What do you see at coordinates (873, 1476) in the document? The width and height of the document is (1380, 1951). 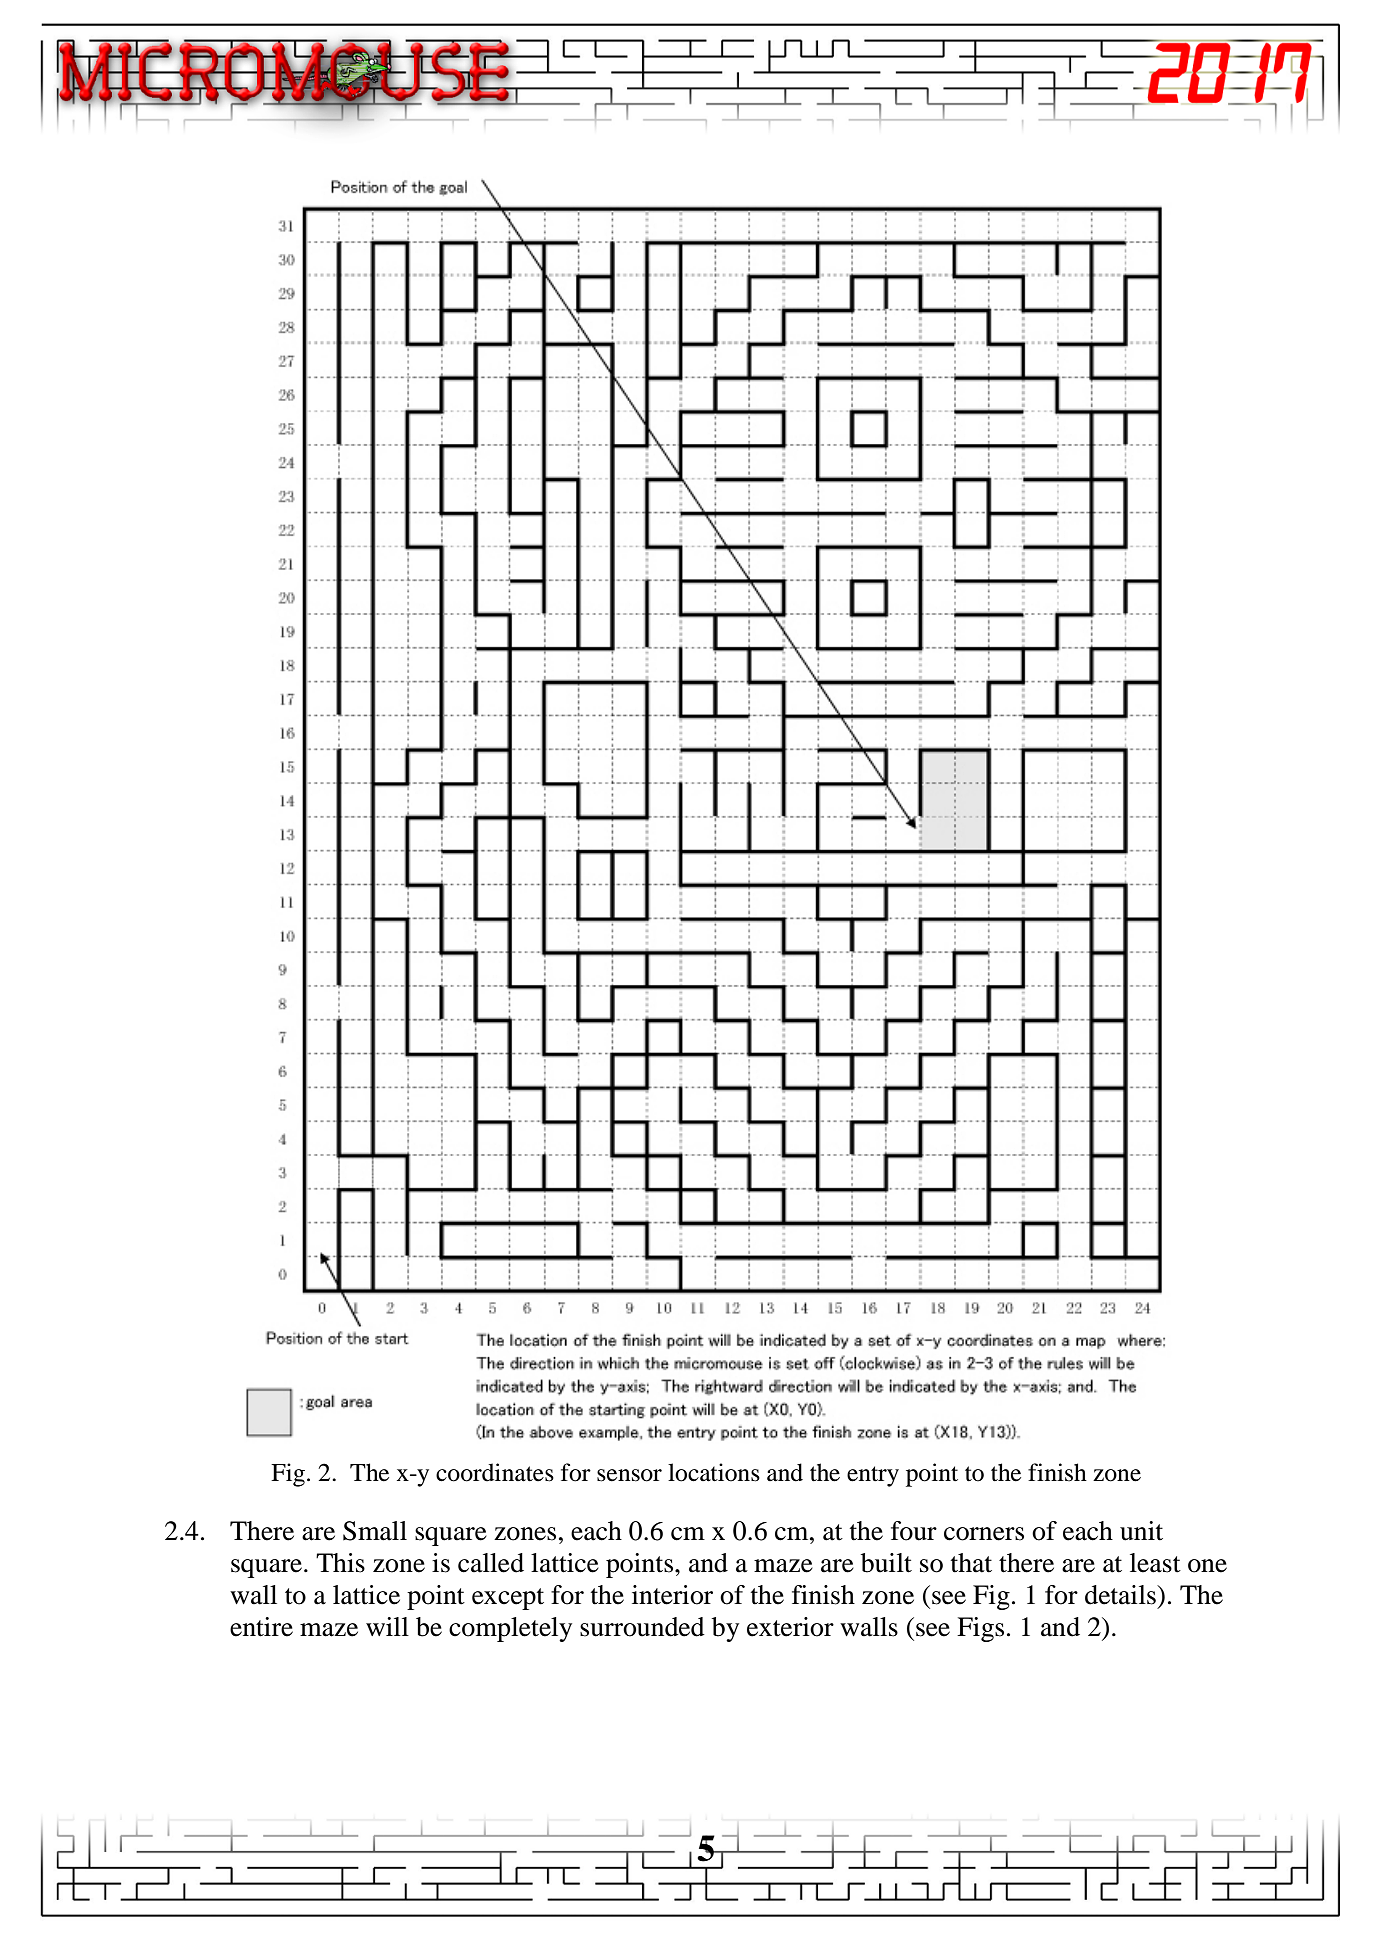 I see `entry` at bounding box center [873, 1476].
